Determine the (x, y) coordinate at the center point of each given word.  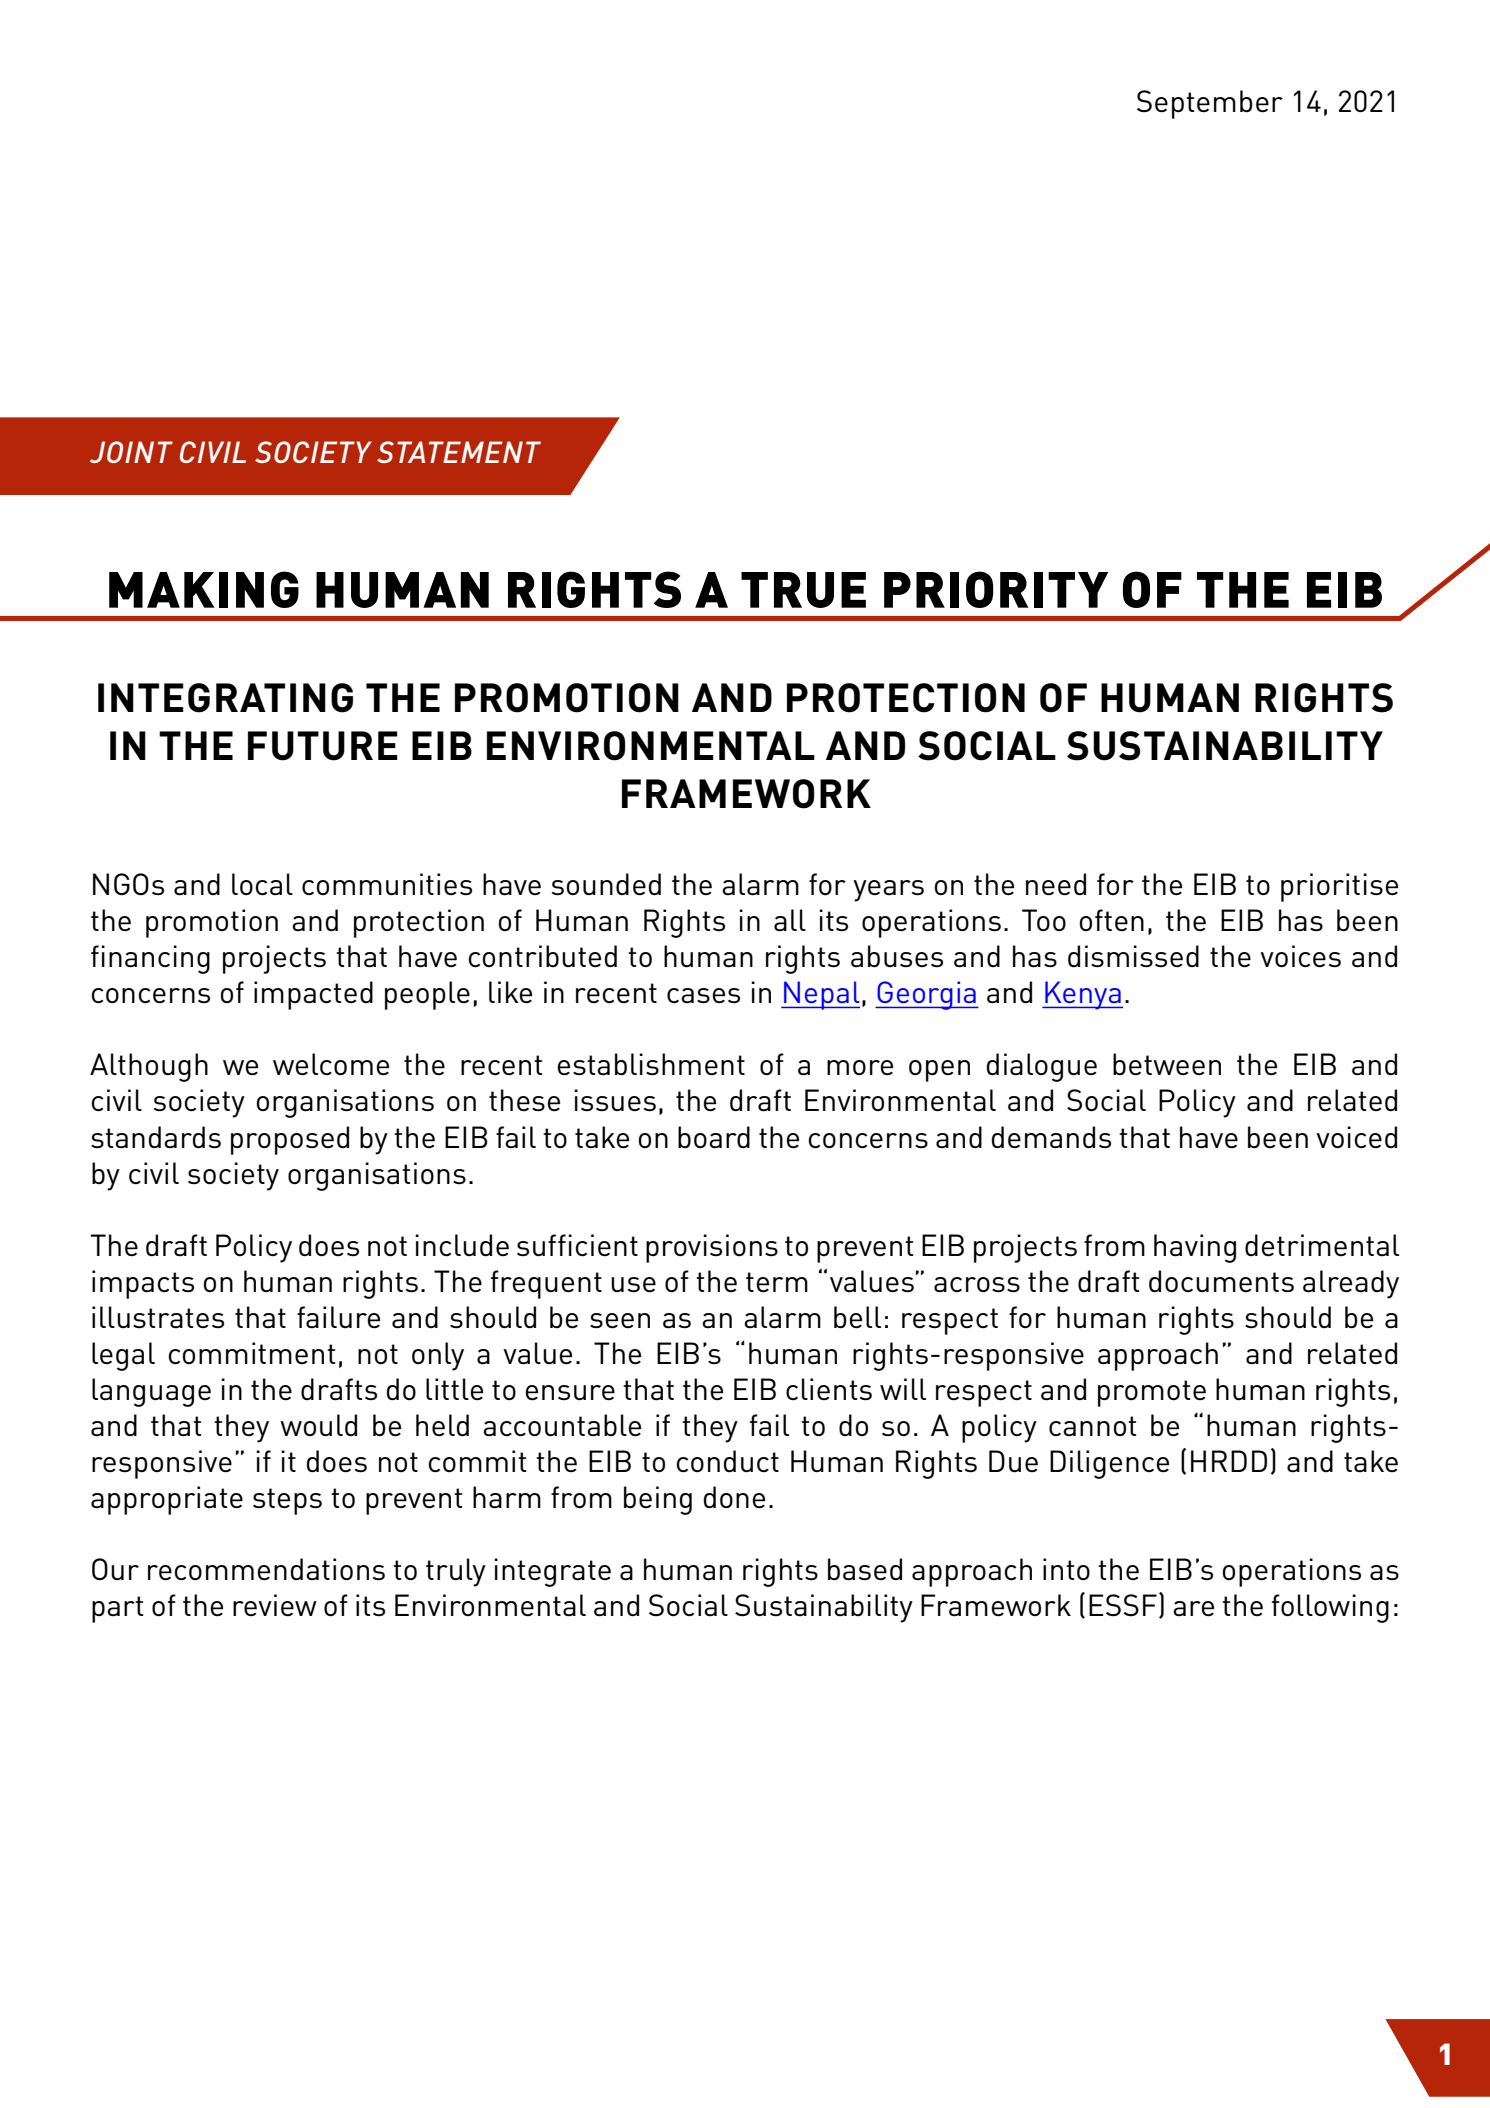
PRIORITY (996, 589)
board (714, 1137)
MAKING (204, 589)
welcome (331, 1064)
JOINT (131, 452)
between (1167, 1064)
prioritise (1339, 887)
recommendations (266, 1569)
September (1210, 104)
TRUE (803, 590)
